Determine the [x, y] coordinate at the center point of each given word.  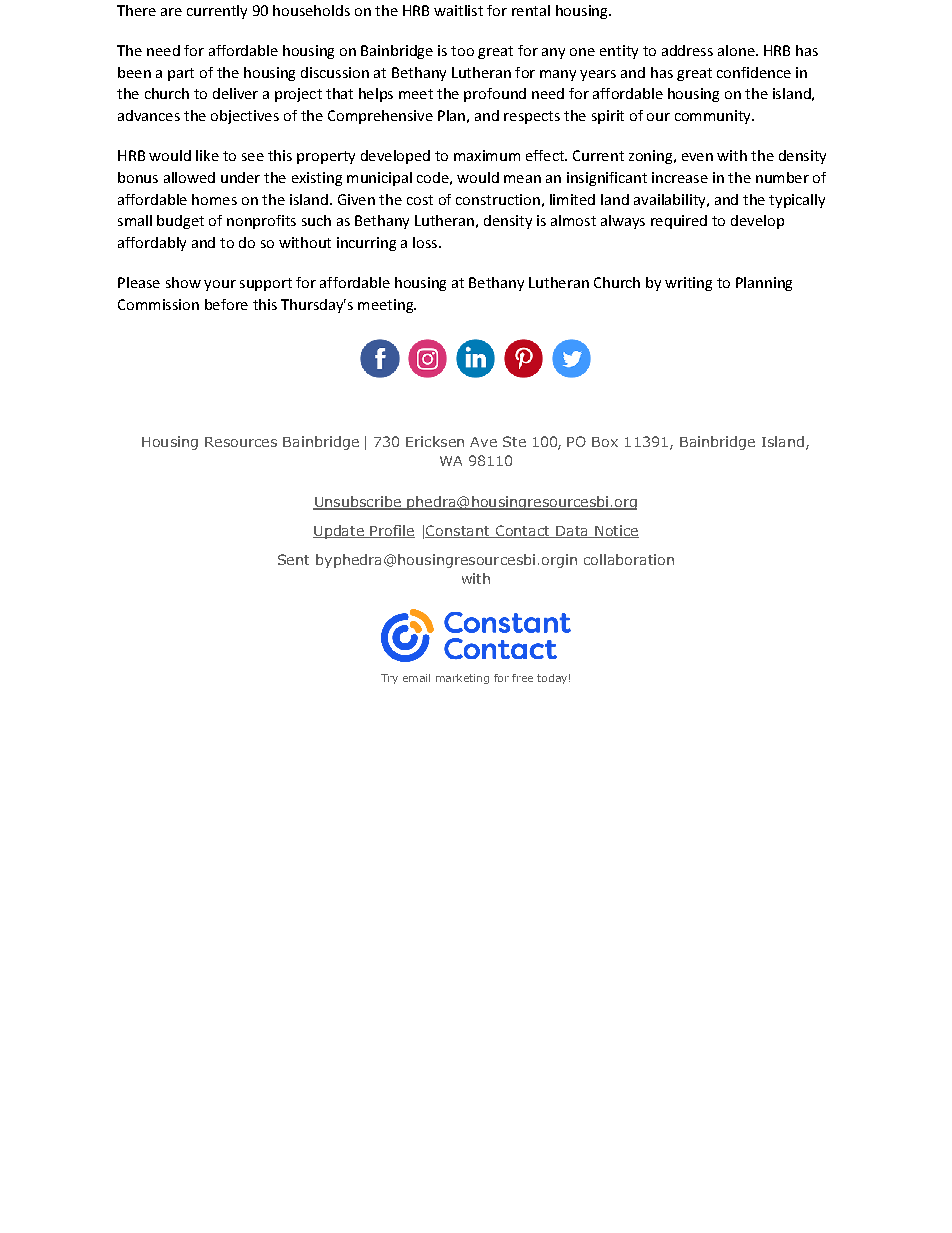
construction [498, 199]
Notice [616, 531]
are [171, 12]
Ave [483, 442]
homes [214, 199]
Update [339, 532]
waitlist [458, 10]
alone [737, 50]
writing [688, 284]
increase [680, 177]
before [226, 304]
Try [389, 679]
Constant [458, 531]
